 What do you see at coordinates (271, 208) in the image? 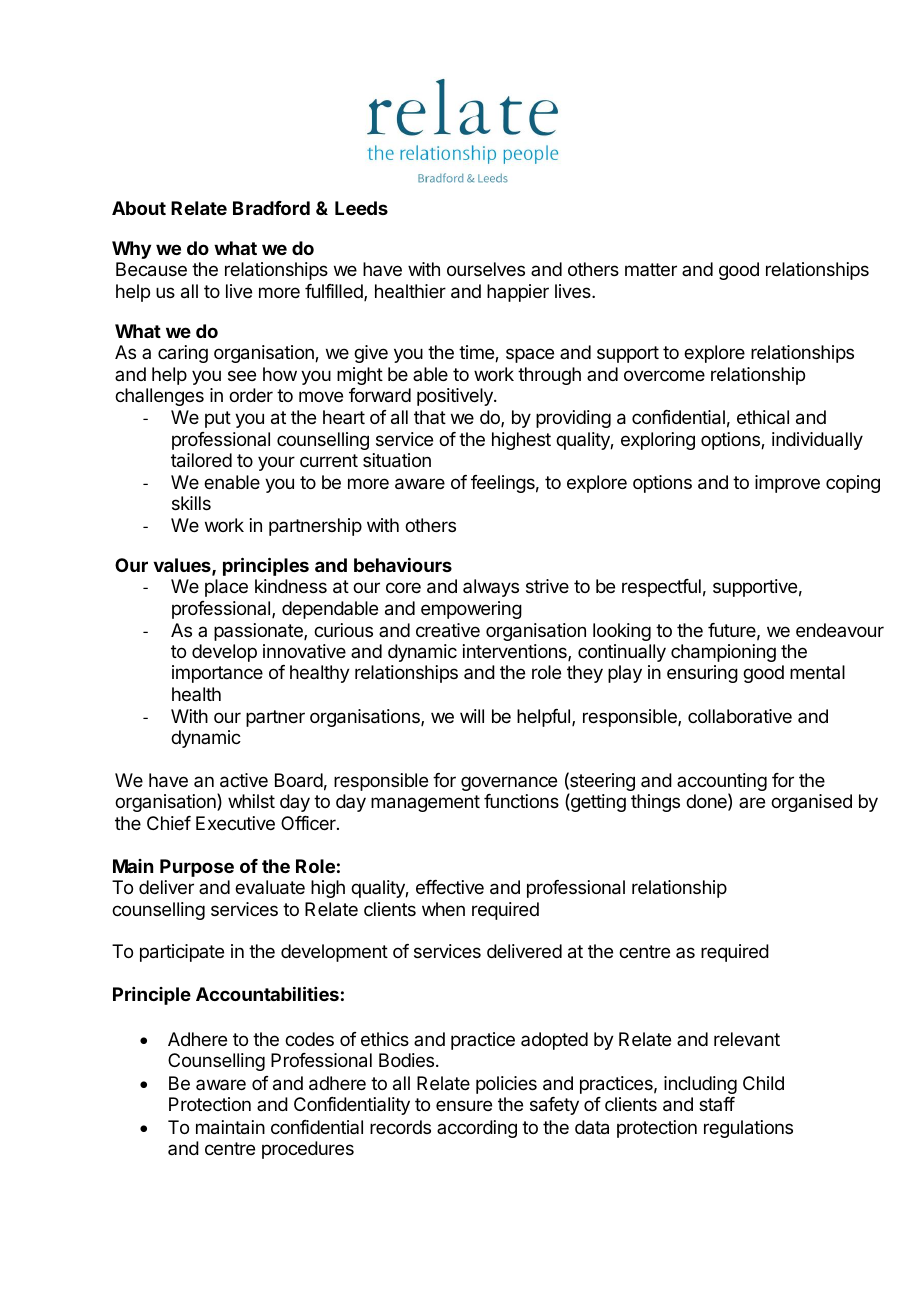
I see `Bradford` at bounding box center [271, 208].
